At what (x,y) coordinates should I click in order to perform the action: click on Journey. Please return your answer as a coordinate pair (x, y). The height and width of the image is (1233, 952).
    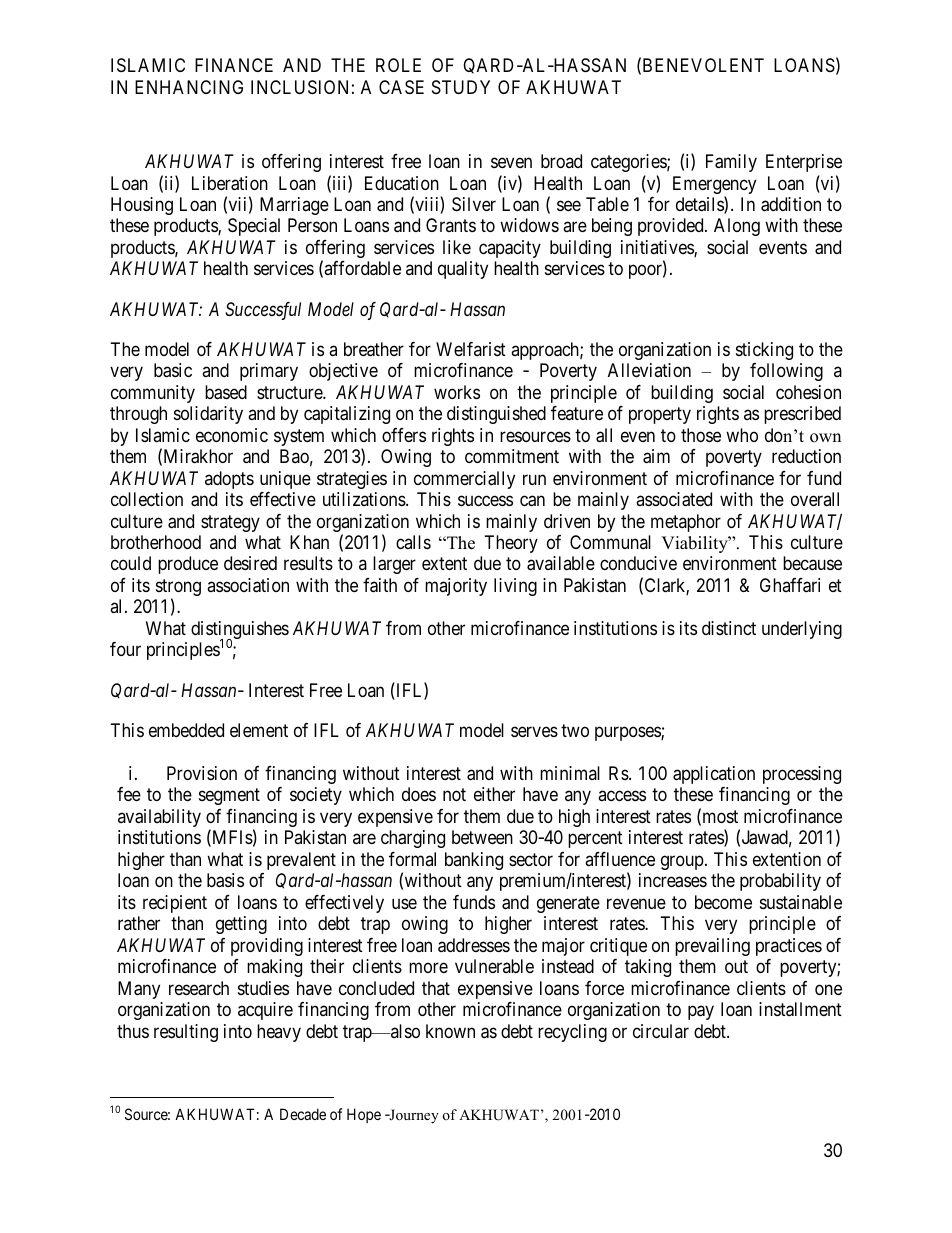
    Looking at the image, I should click on (413, 1116).
